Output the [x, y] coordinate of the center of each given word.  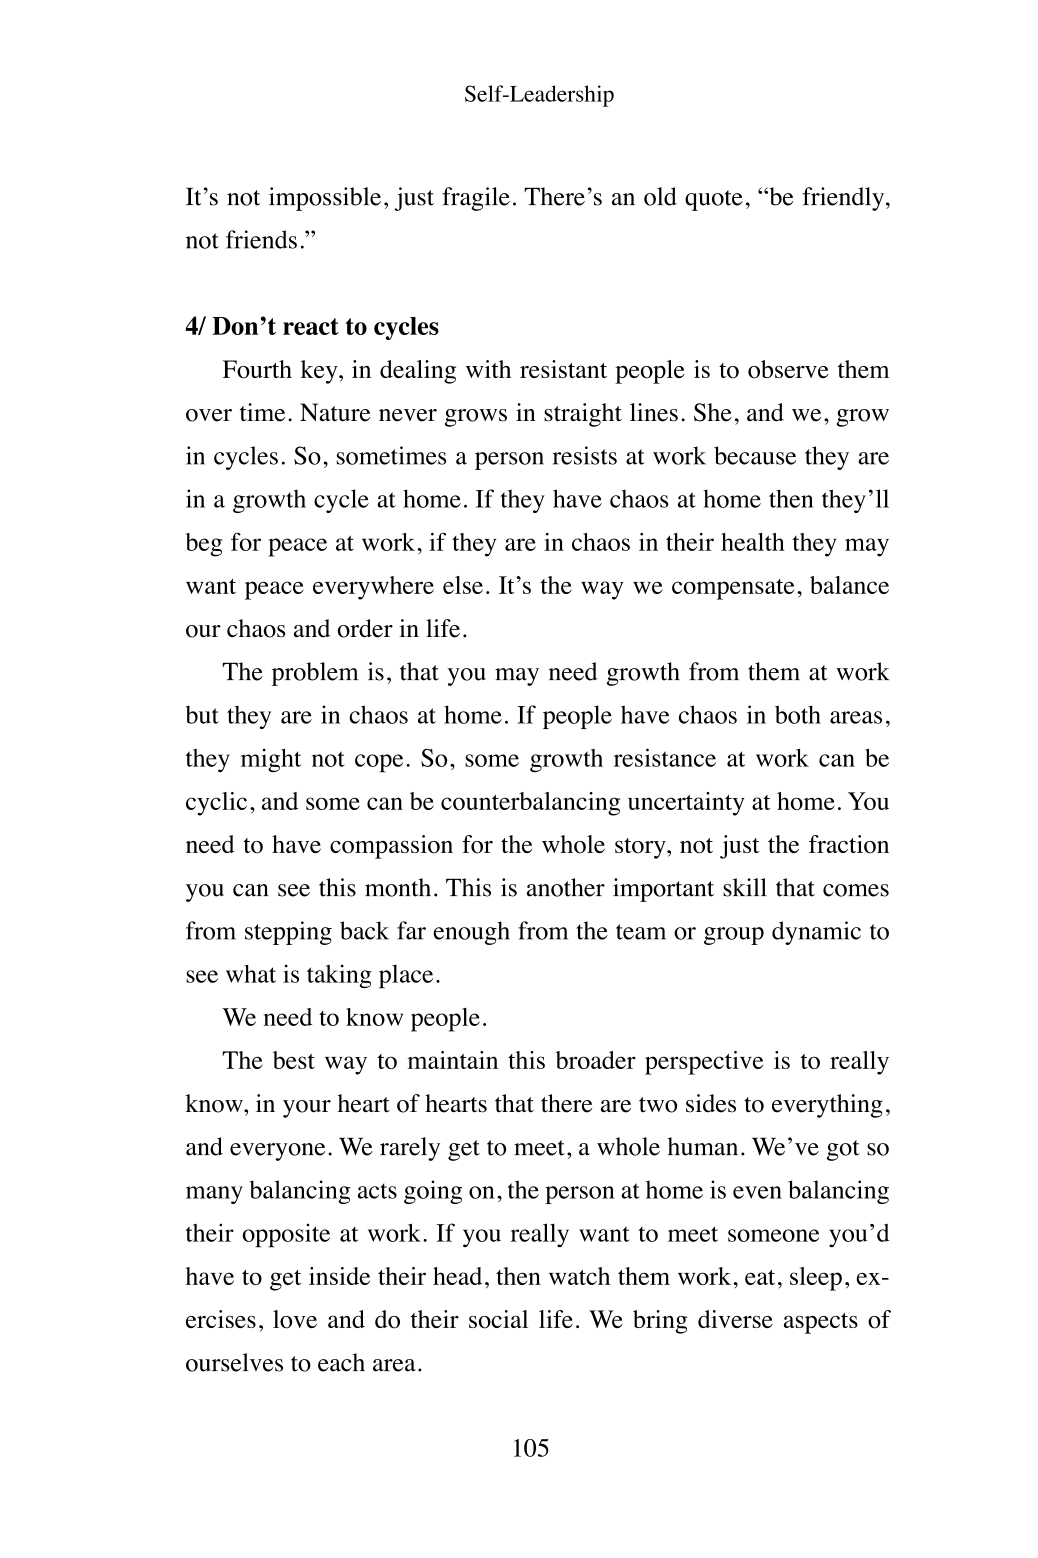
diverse [735, 1319]
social [498, 1319]
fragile [476, 199]
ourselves [234, 1362]
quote [714, 200]
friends [261, 239]
